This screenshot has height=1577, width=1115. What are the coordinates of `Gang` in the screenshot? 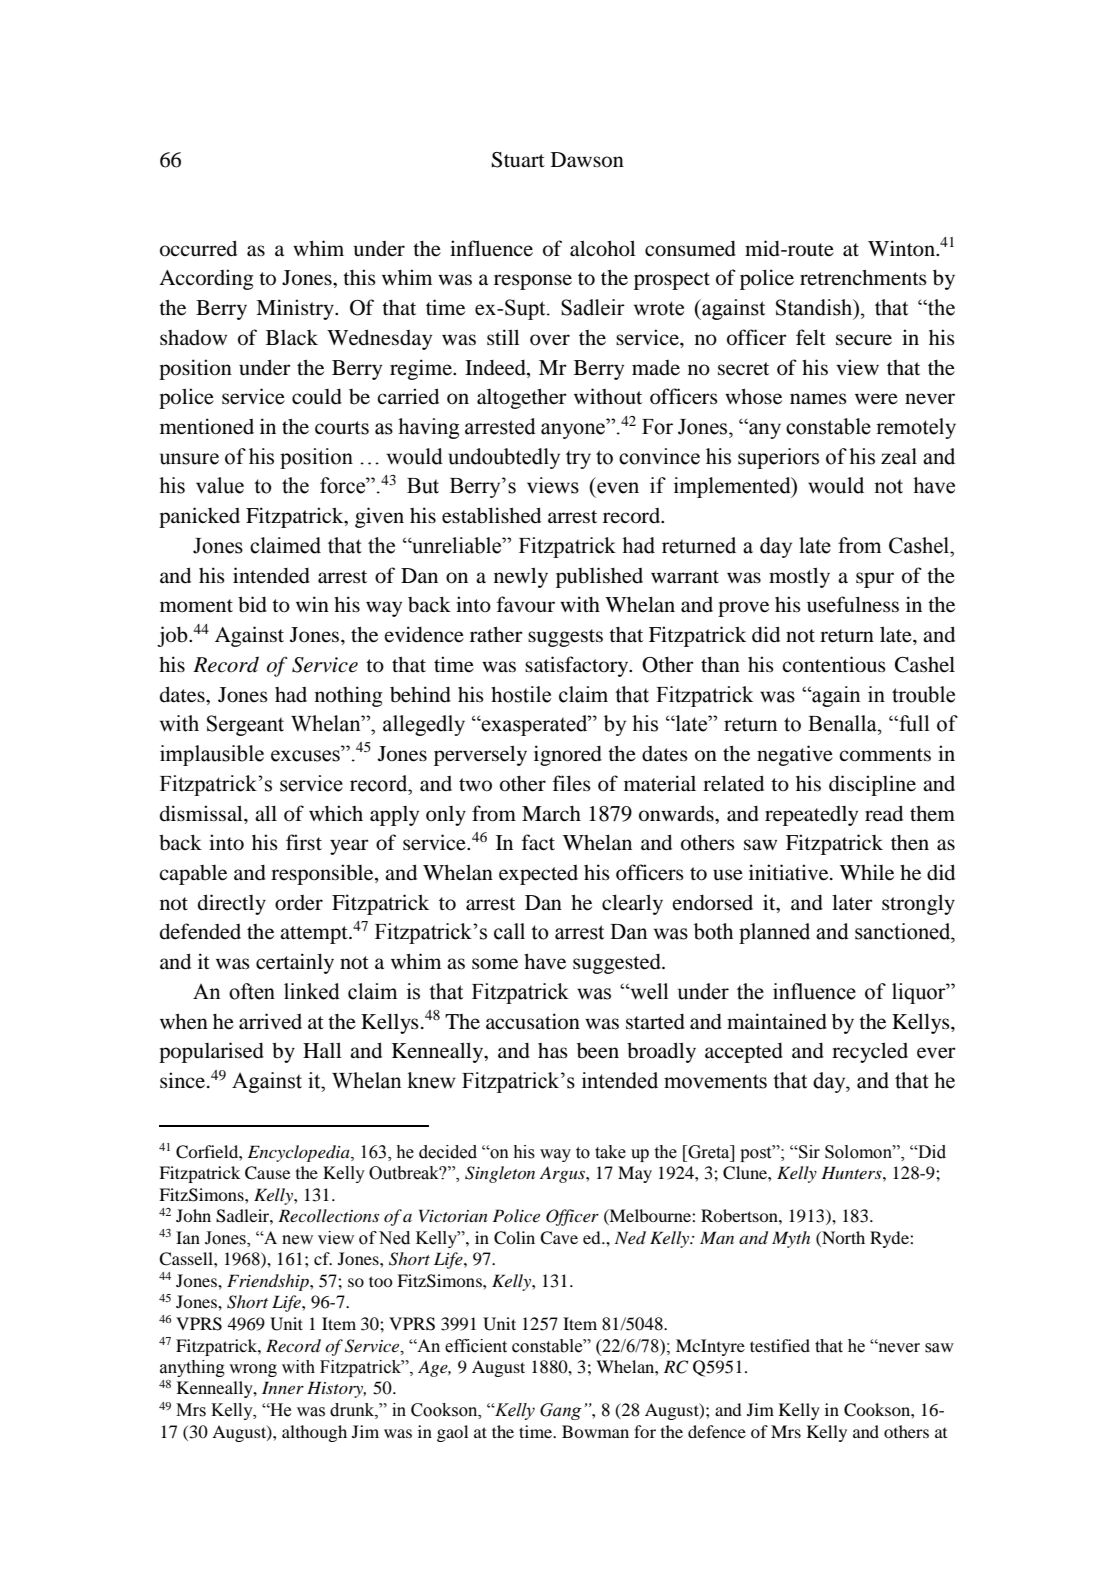 It's located at (561, 1411).
